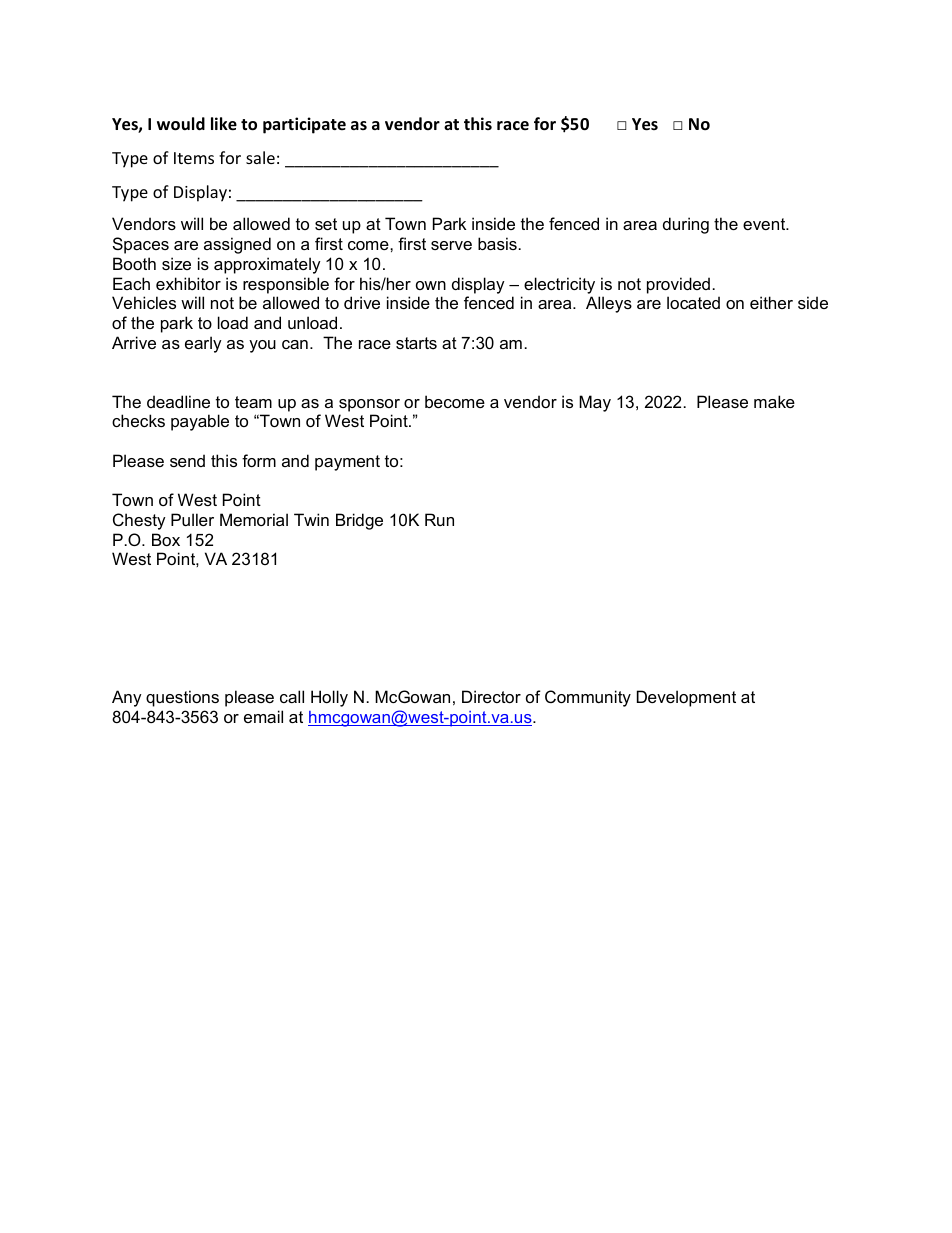  I want to click on payable, so click(200, 422).
